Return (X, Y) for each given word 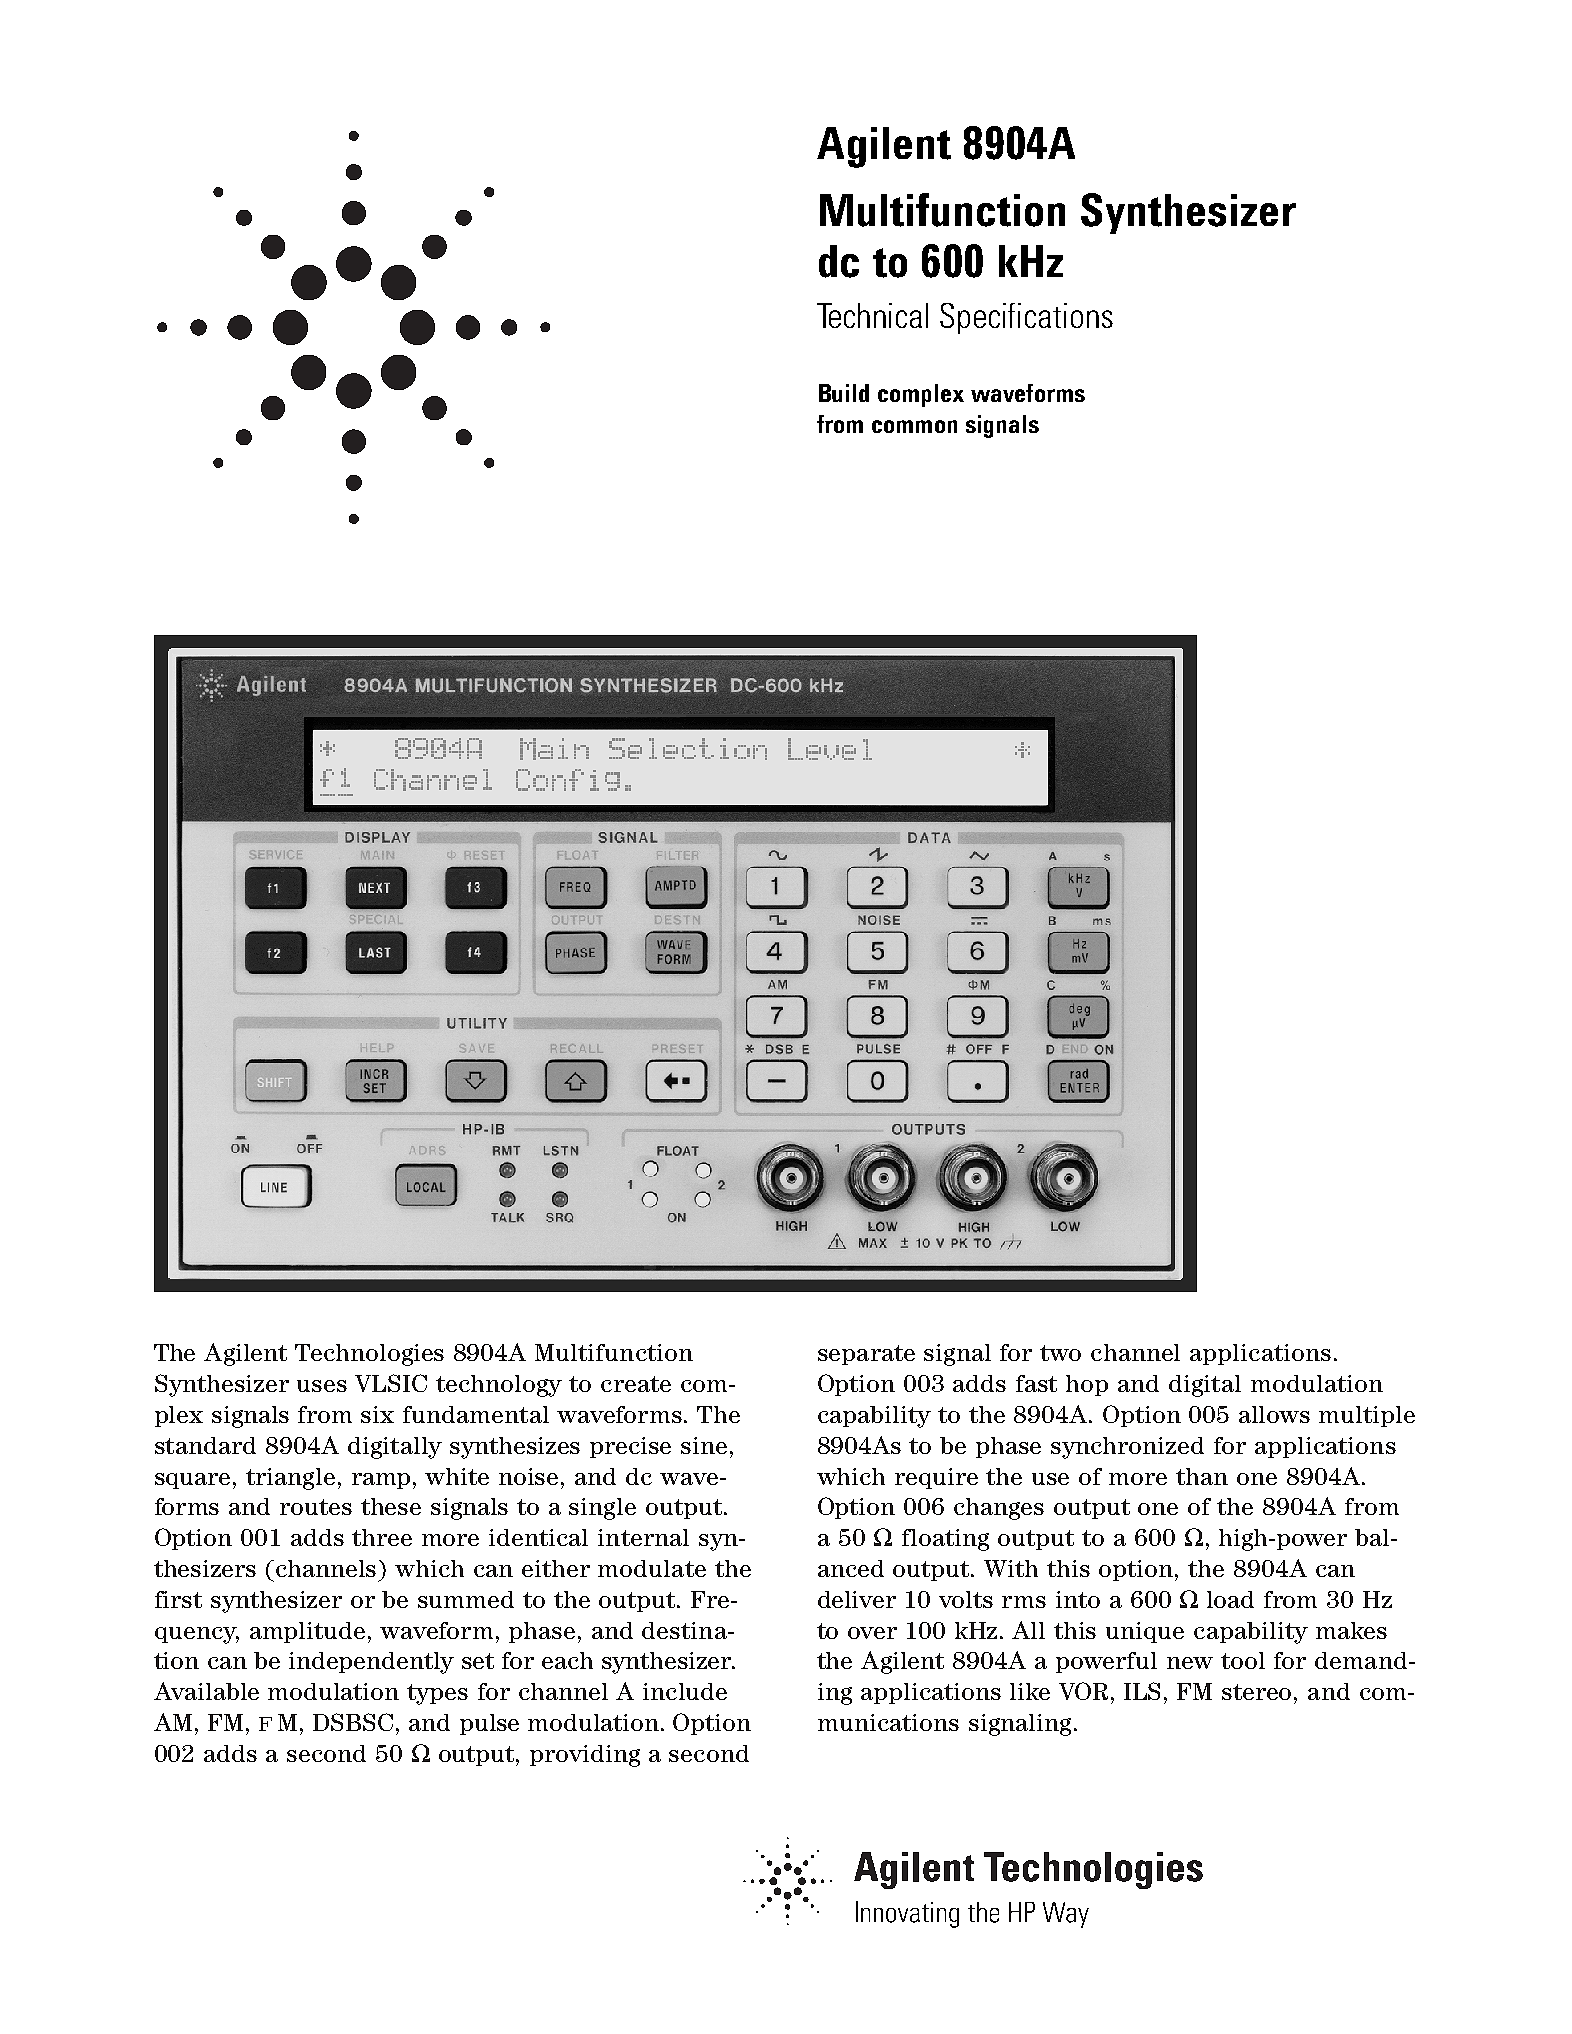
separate (866, 1355)
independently (371, 1663)
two (1060, 1353)
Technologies (369, 1355)
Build (844, 393)
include (685, 1691)
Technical (872, 315)
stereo (1258, 1692)
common (914, 426)
